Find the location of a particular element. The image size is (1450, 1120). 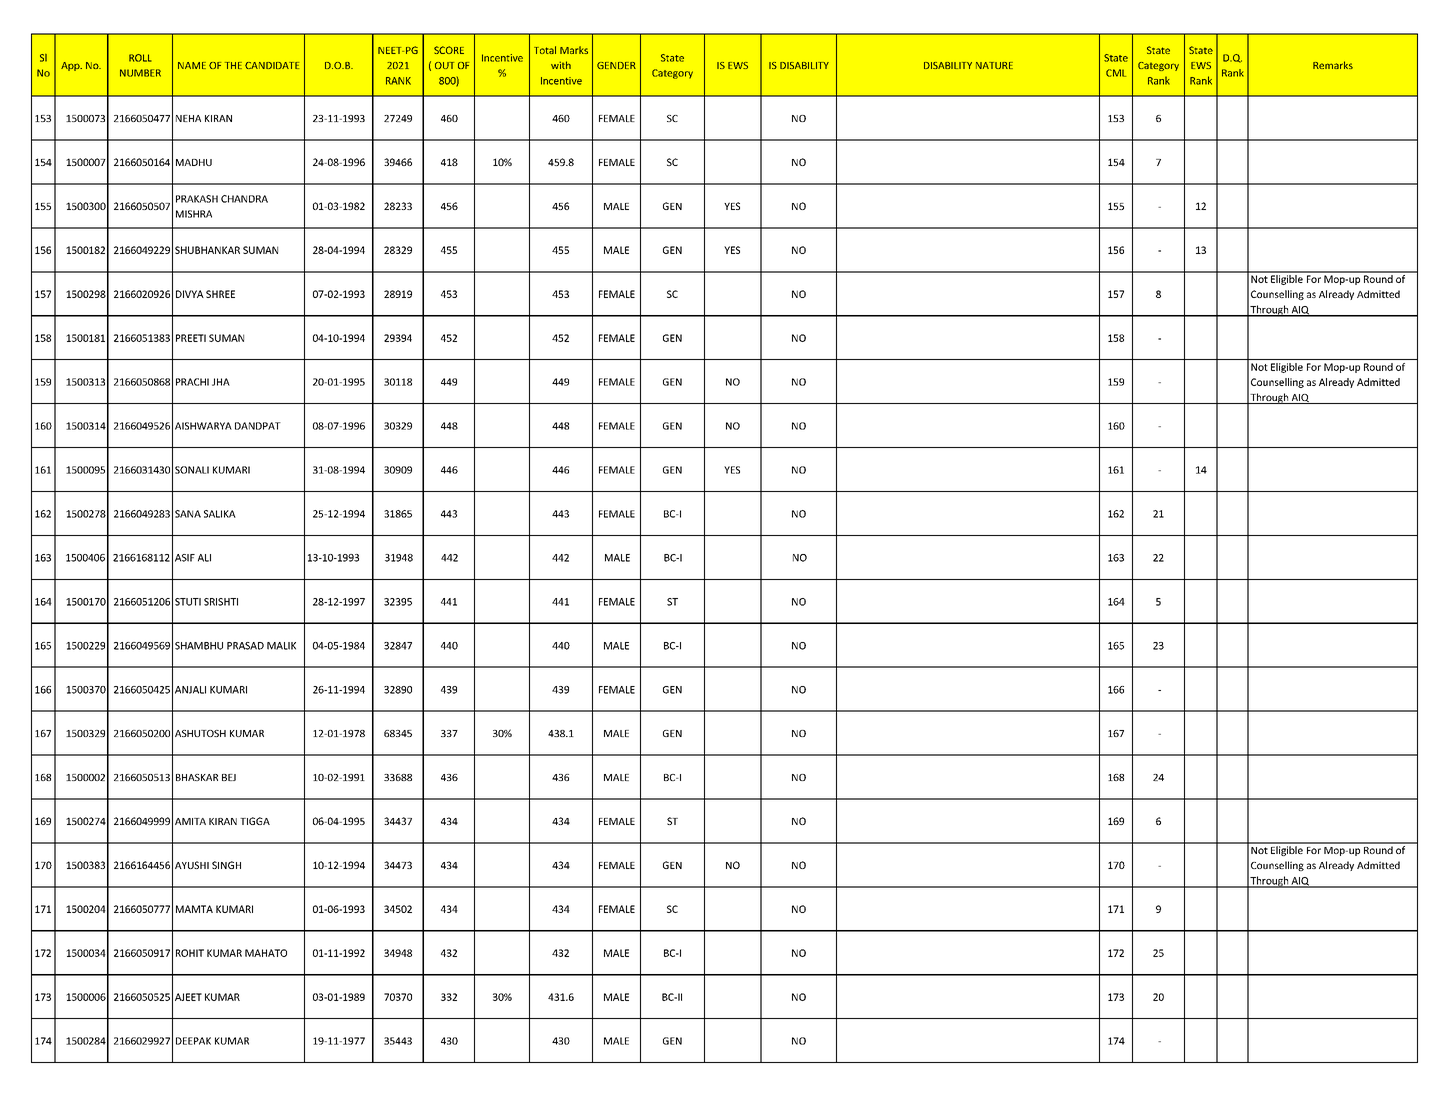

DIVYA is located at coordinates (190, 294).
